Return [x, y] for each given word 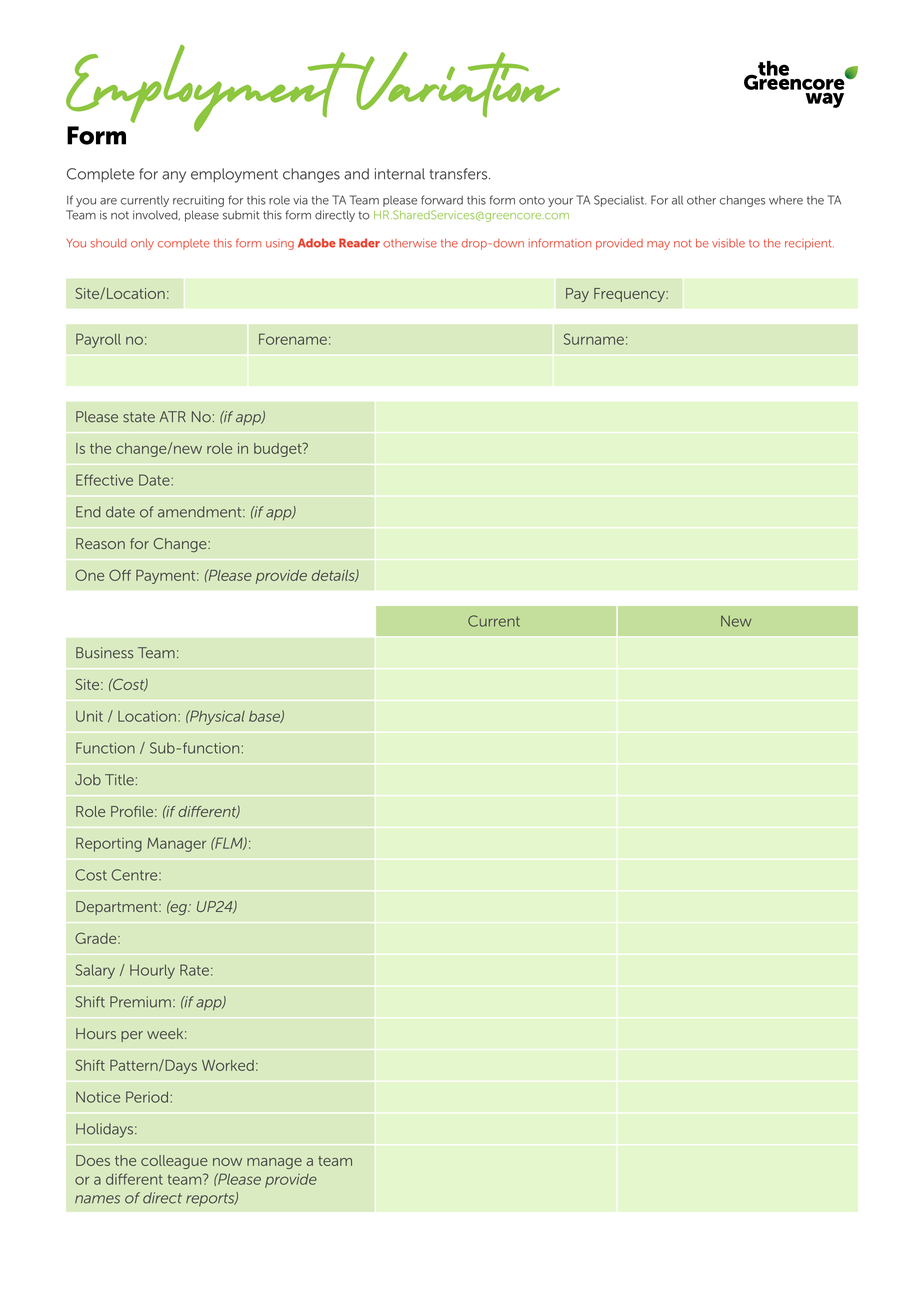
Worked [228, 1065]
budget [279, 450]
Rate [194, 970]
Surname [594, 339]
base [265, 717]
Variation [457, 84]
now [227, 1162]
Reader [359, 243]
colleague [174, 1162]
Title [119, 780]
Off [120, 575]
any [174, 177]
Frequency [630, 295]
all [677, 200]
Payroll [98, 340]
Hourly [152, 971]
